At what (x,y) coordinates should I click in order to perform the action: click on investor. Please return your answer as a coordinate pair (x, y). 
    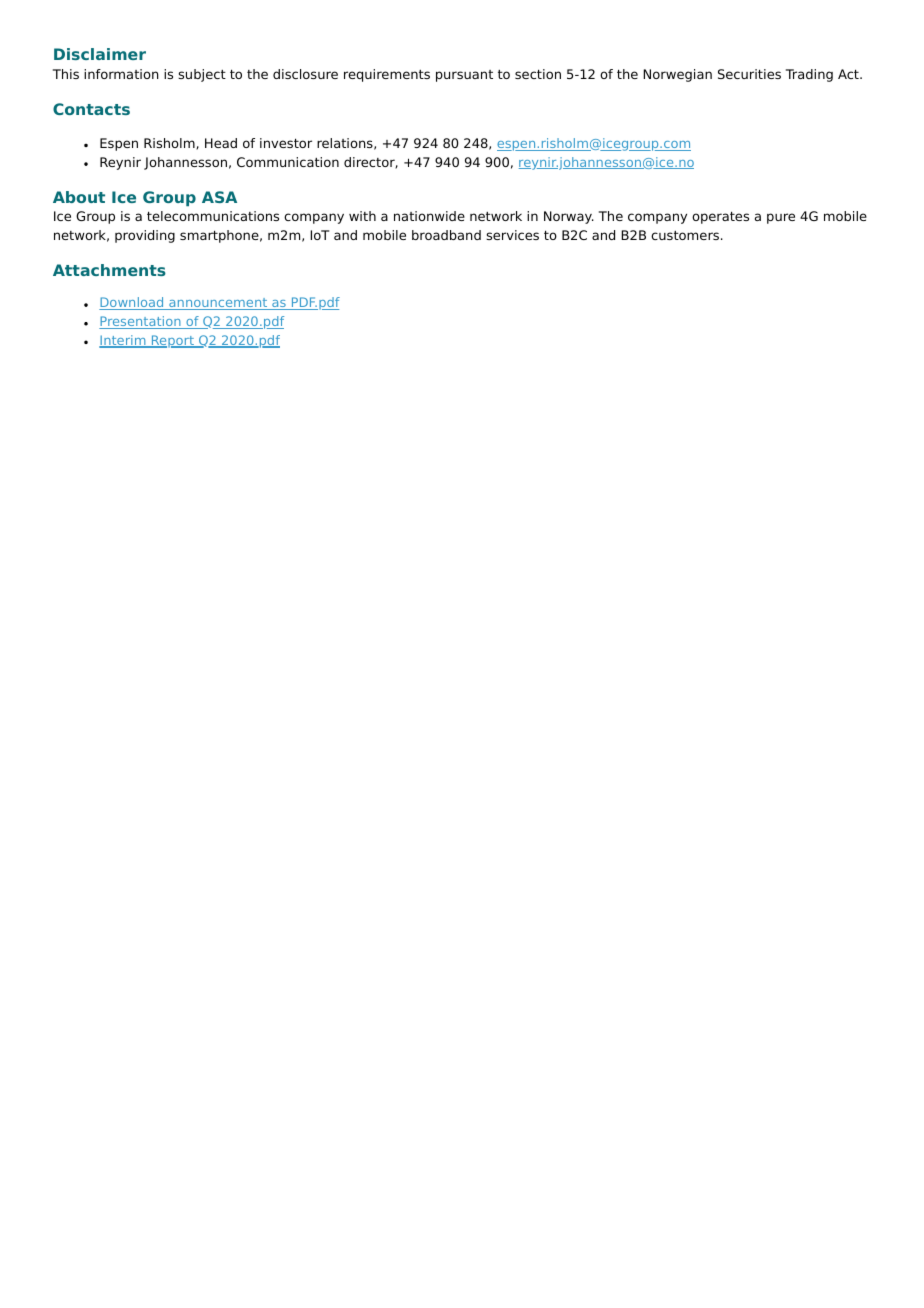
    Looking at the image, I should click on (286, 143).
